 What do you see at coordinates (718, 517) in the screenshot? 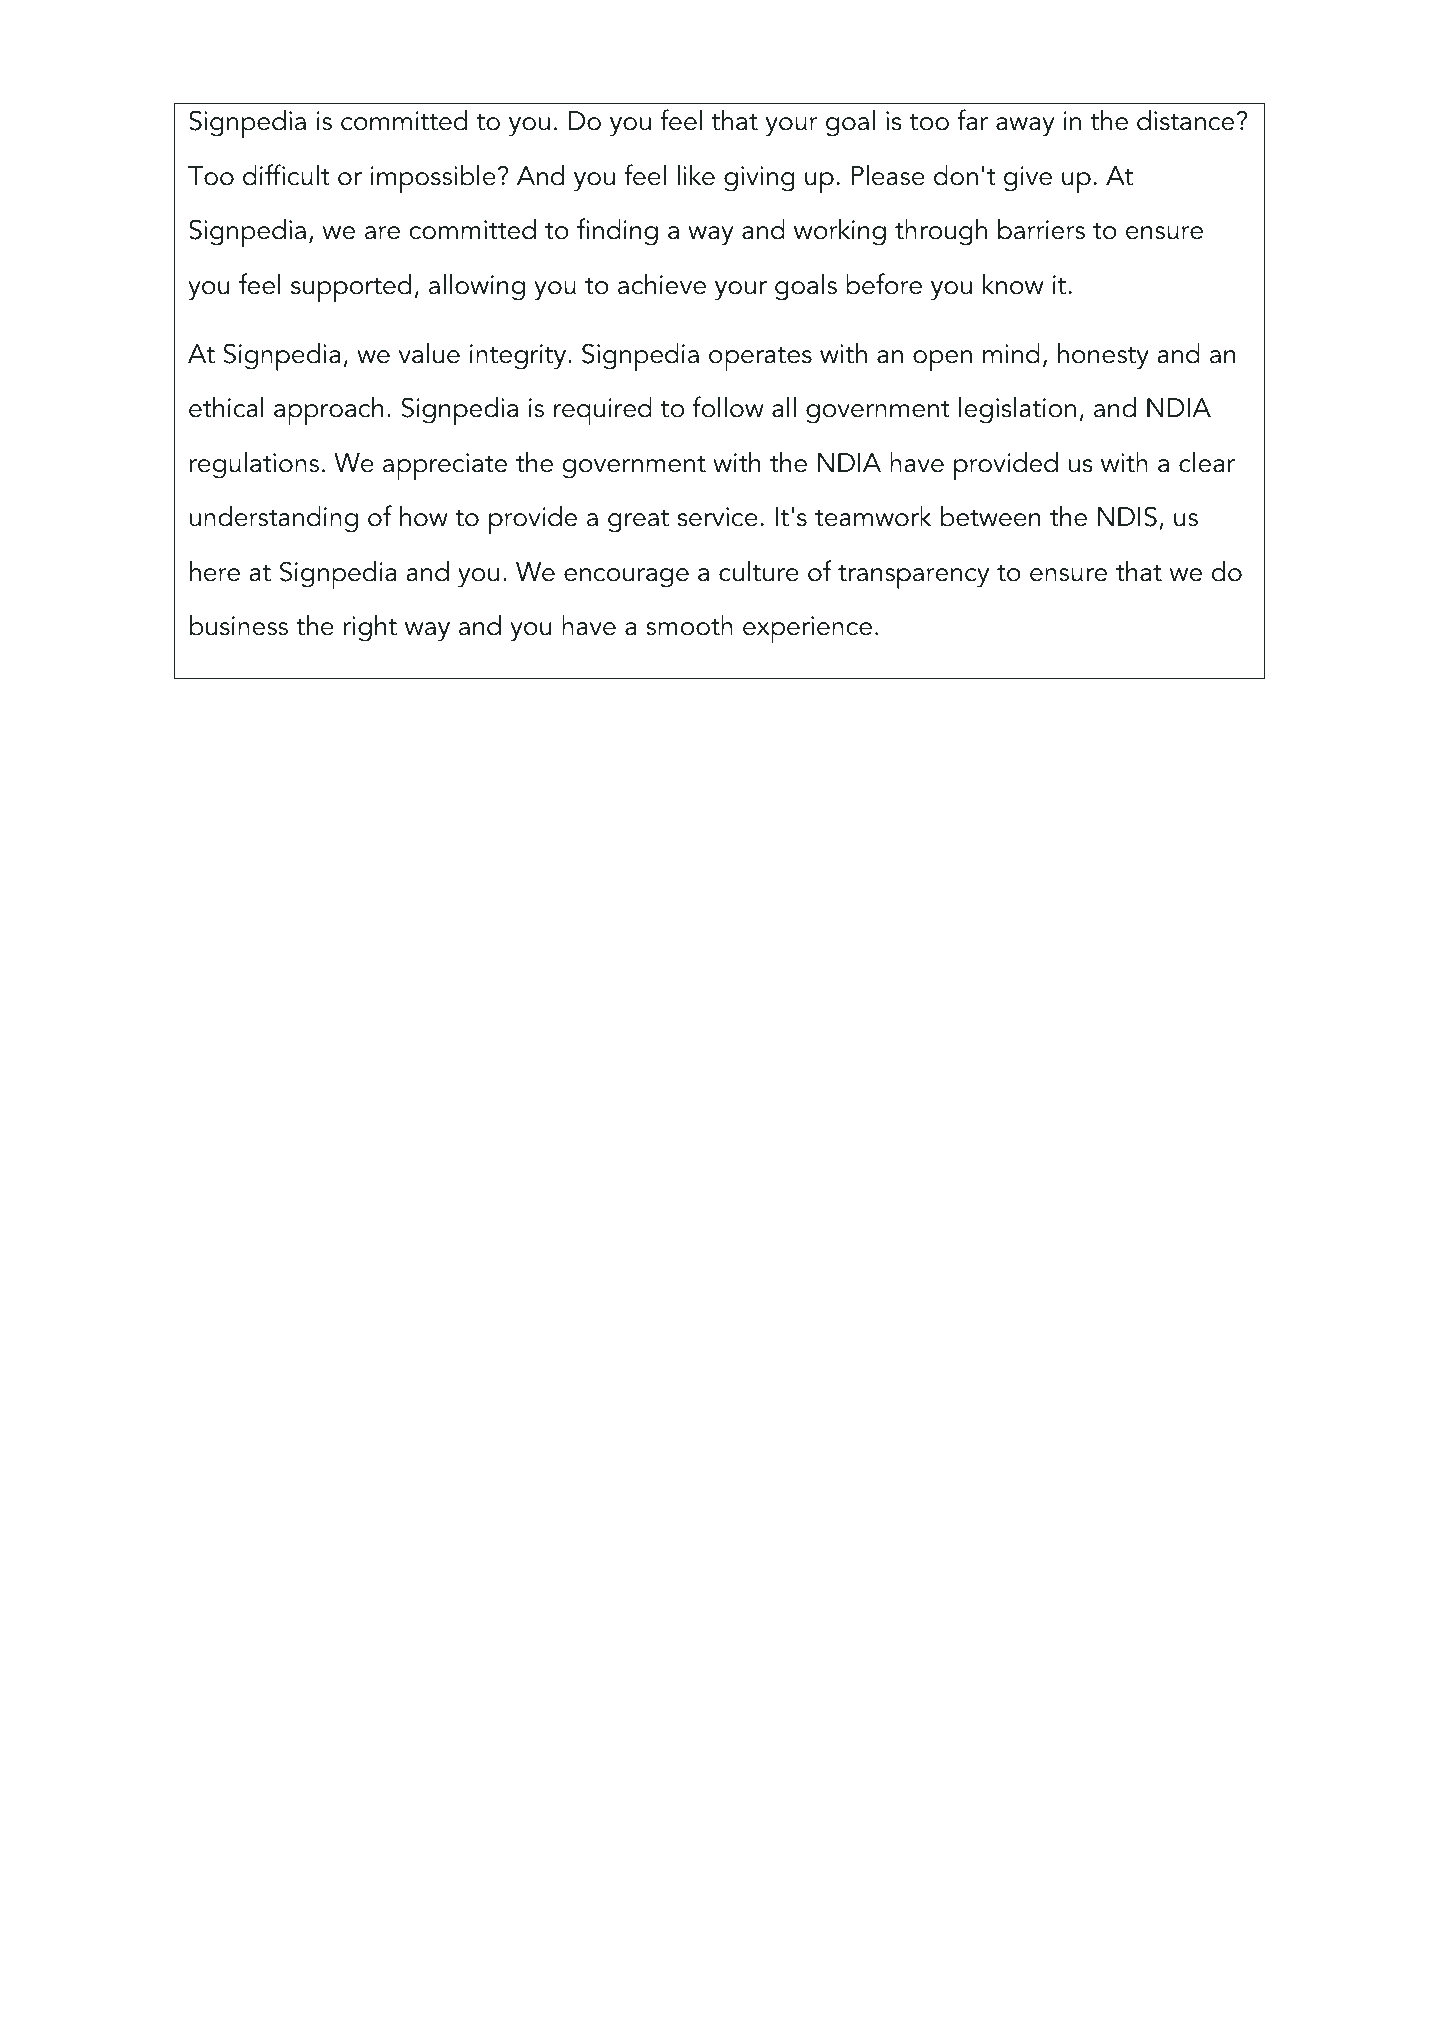
I see `service` at bounding box center [718, 517].
